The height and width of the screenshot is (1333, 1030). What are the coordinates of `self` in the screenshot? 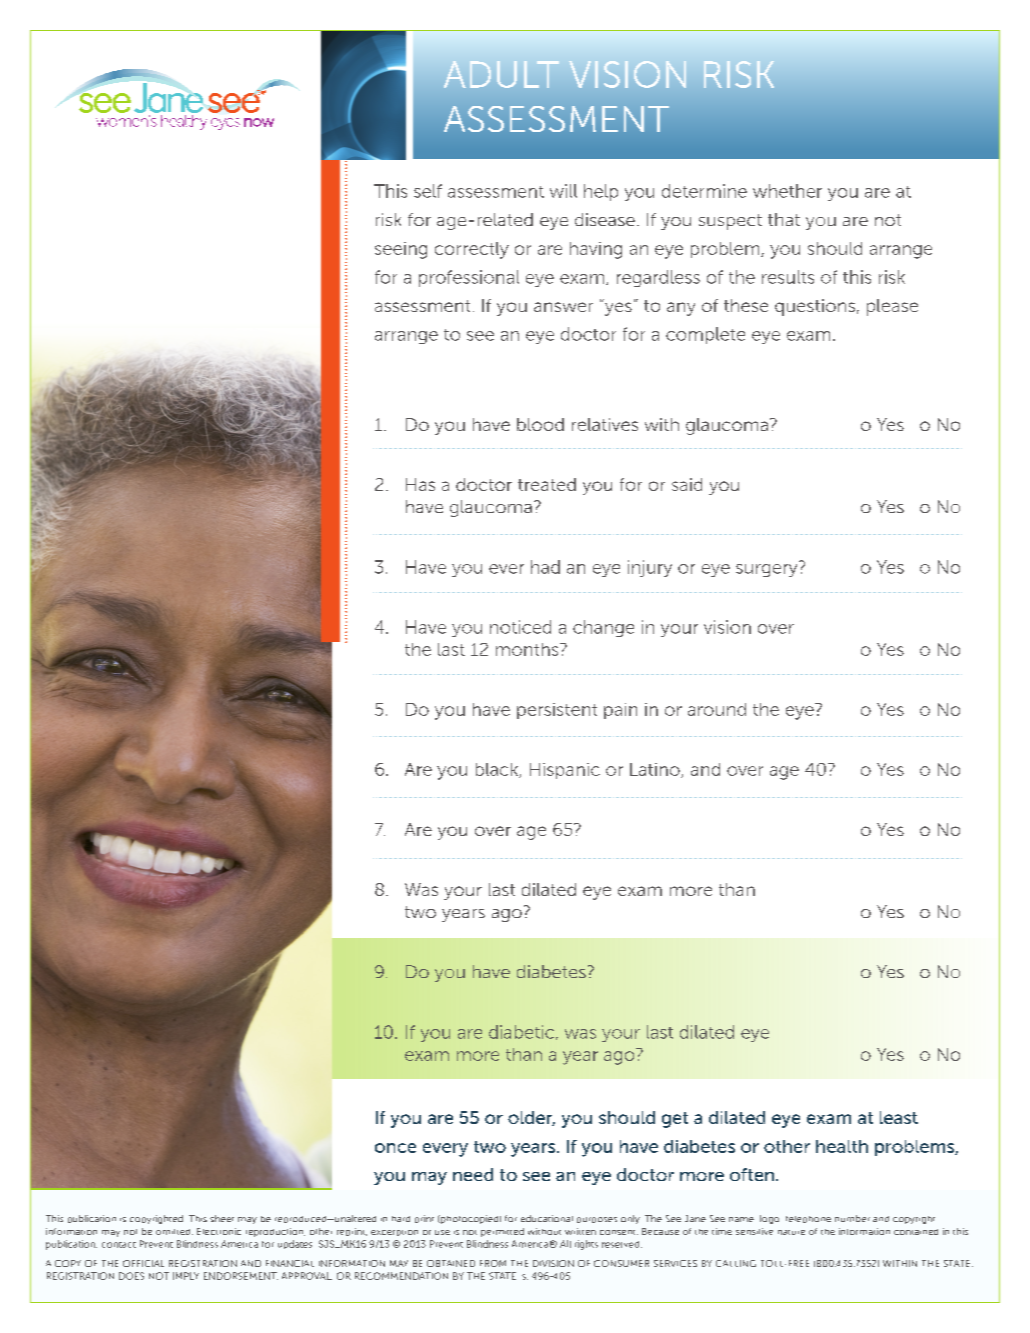 It's located at (428, 191).
